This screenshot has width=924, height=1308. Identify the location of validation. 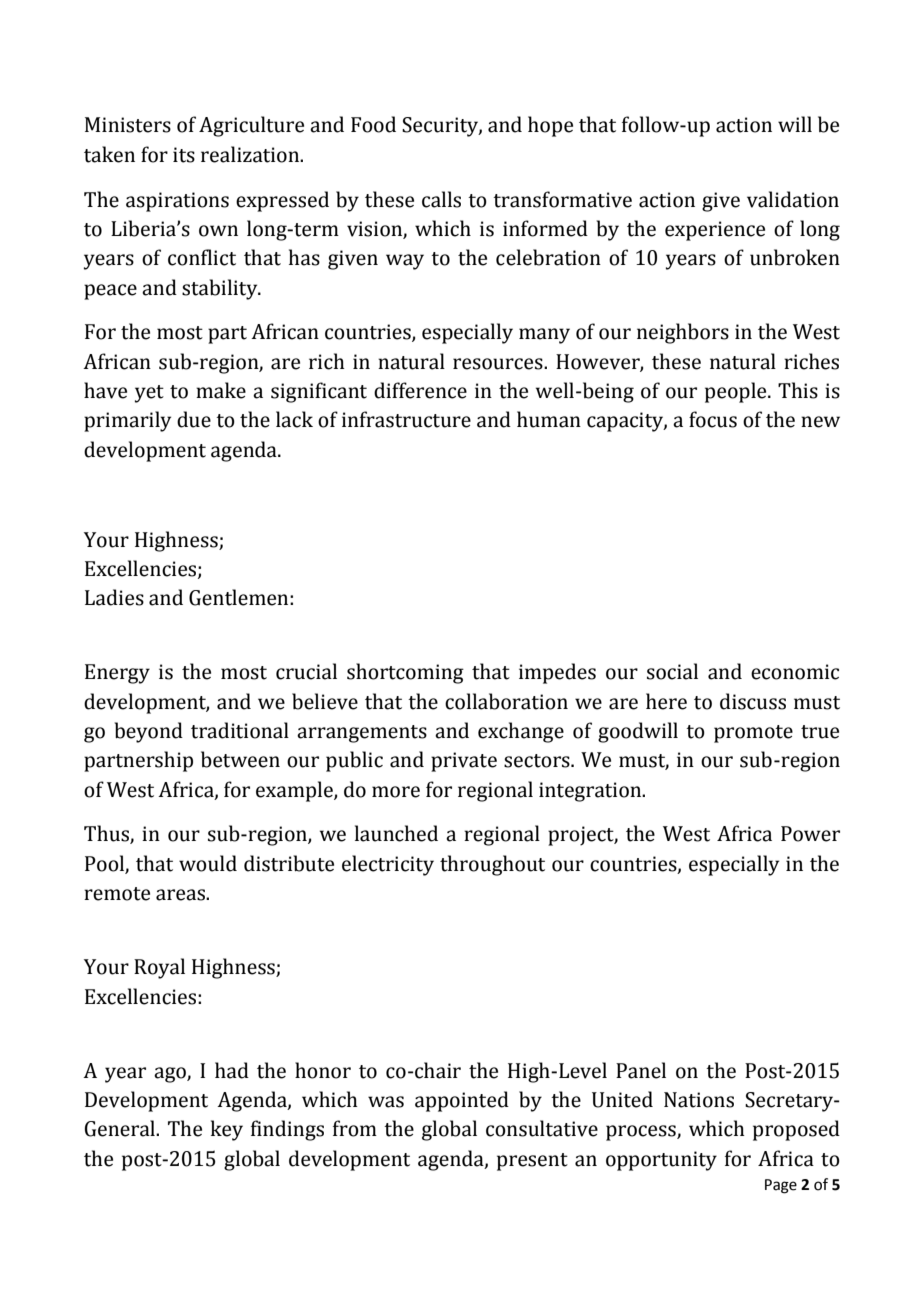
(793, 199).
